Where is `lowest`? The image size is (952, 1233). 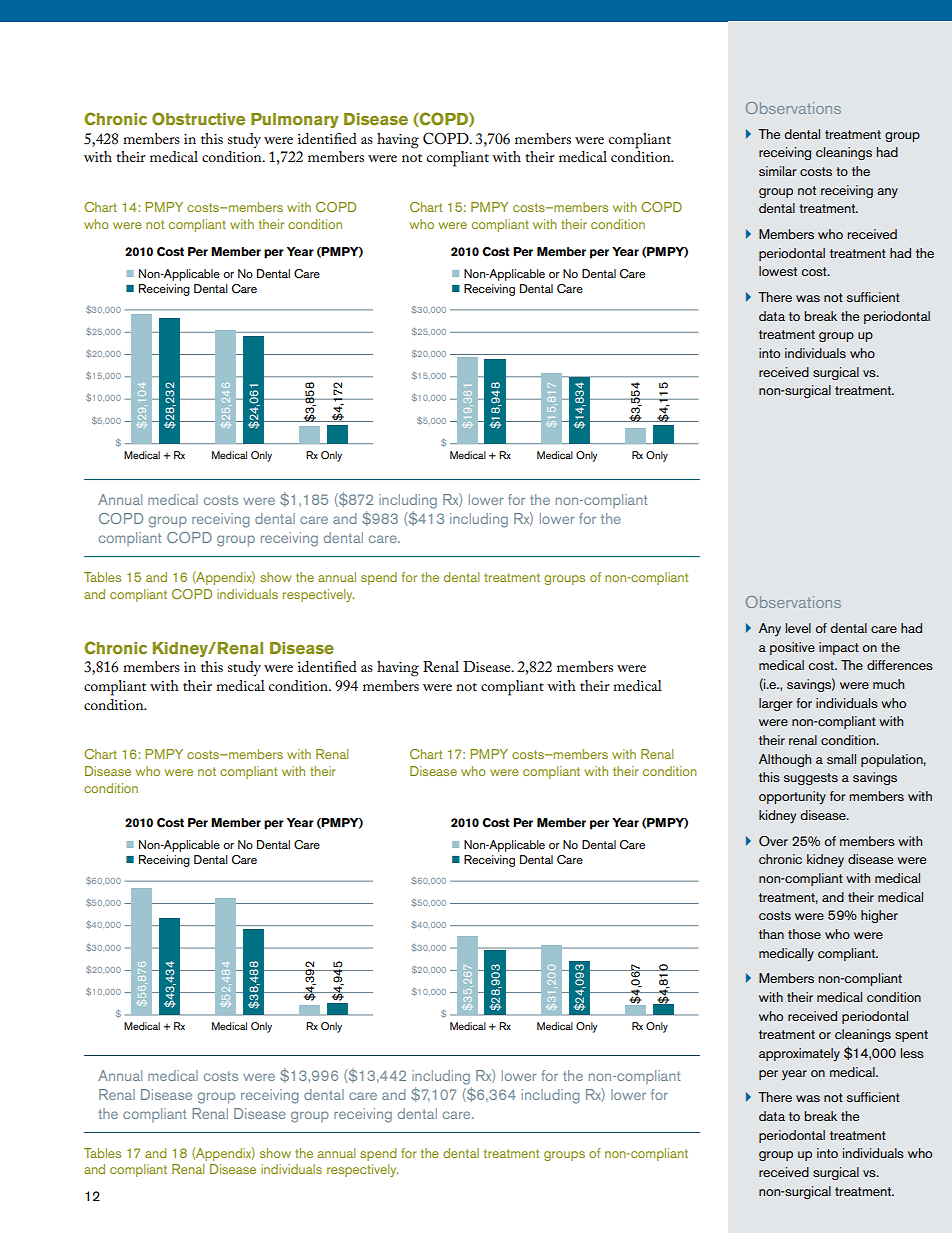
lowest is located at coordinates (778, 271).
